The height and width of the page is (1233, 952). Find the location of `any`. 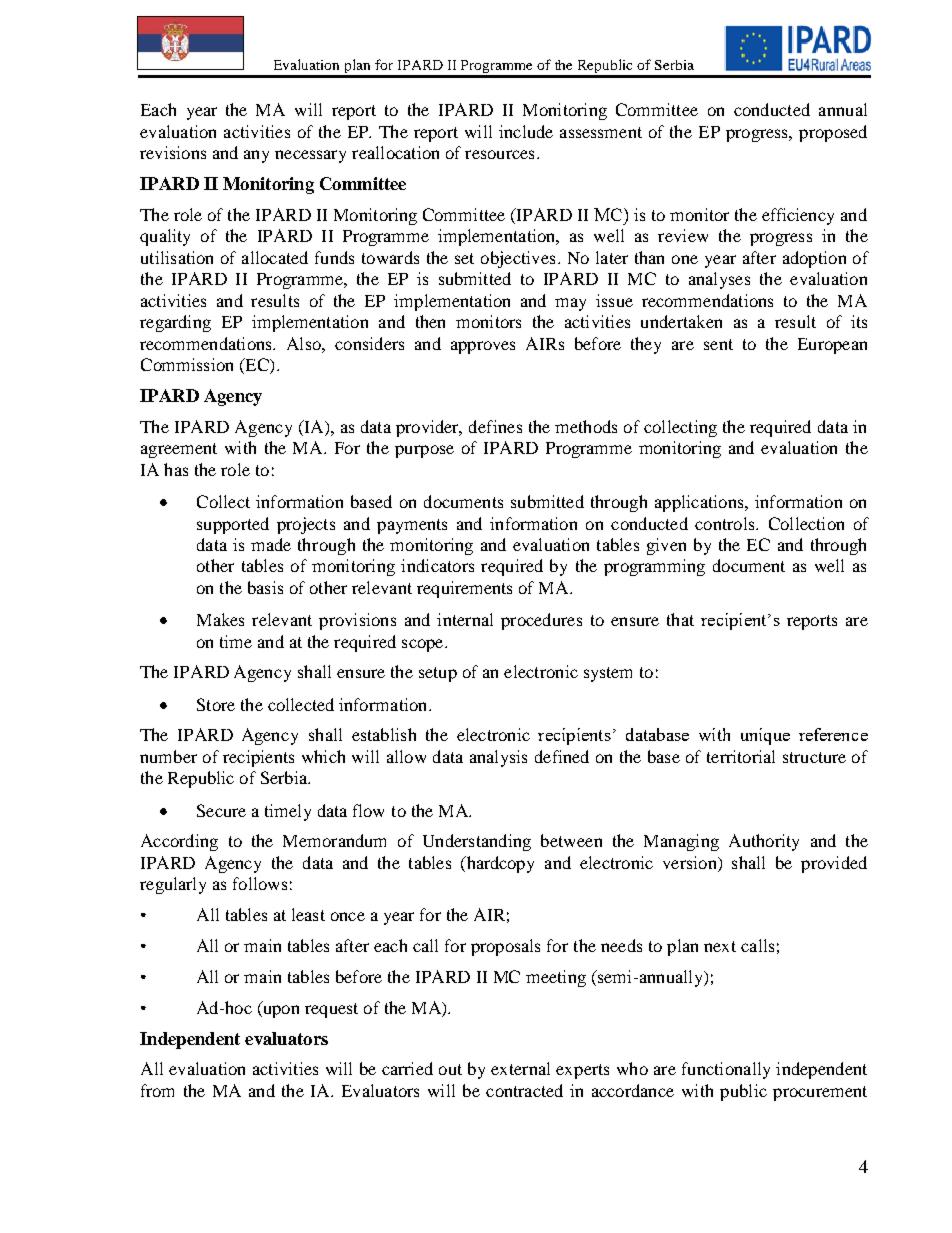

any is located at coordinates (256, 156).
